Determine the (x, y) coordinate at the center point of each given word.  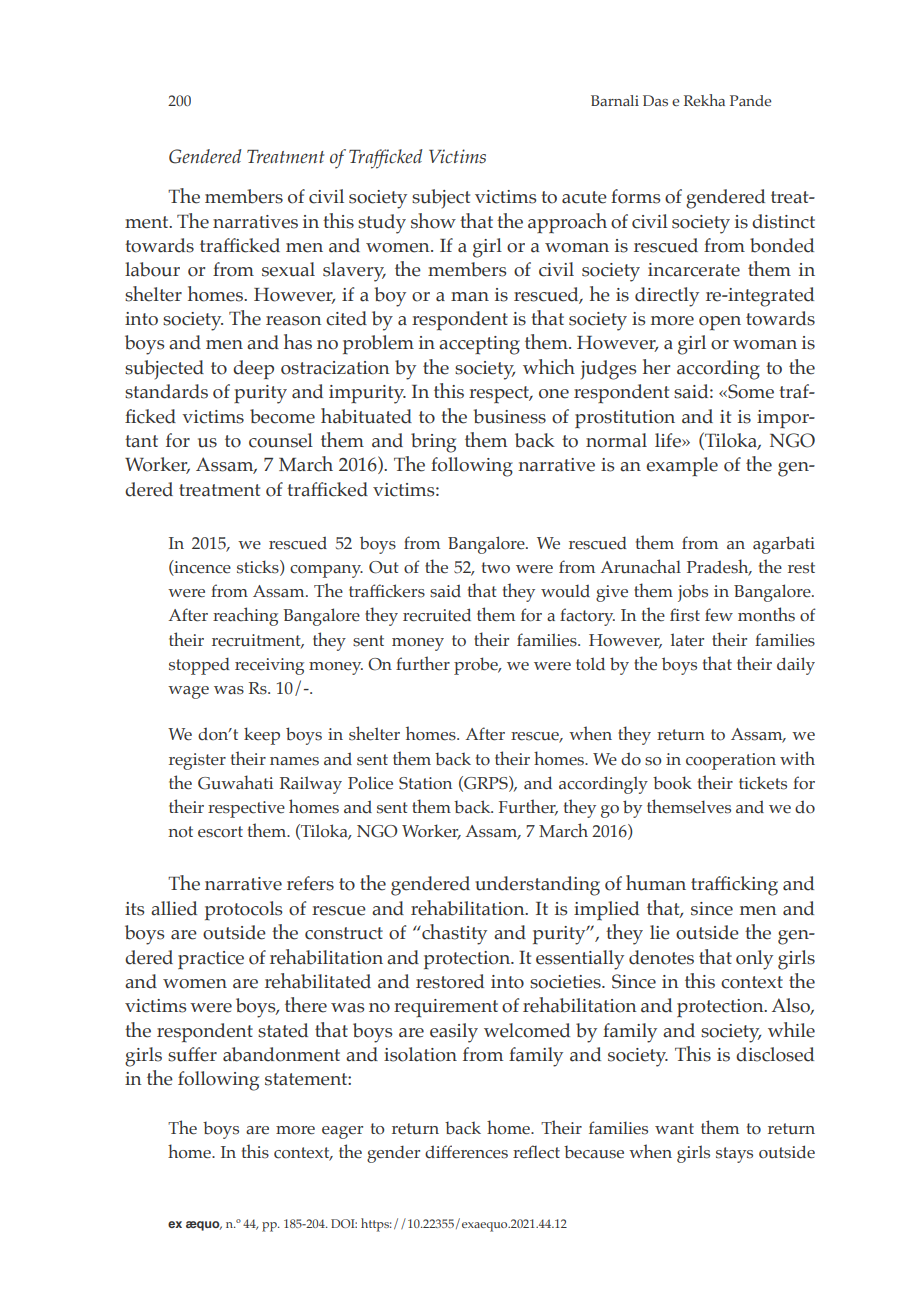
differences (466, 1152)
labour (152, 269)
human (656, 883)
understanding (537, 886)
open (720, 323)
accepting (479, 345)
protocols (244, 911)
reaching (245, 616)
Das (655, 100)
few (719, 615)
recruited (437, 615)
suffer (192, 1054)
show (433, 221)
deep (253, 370)
